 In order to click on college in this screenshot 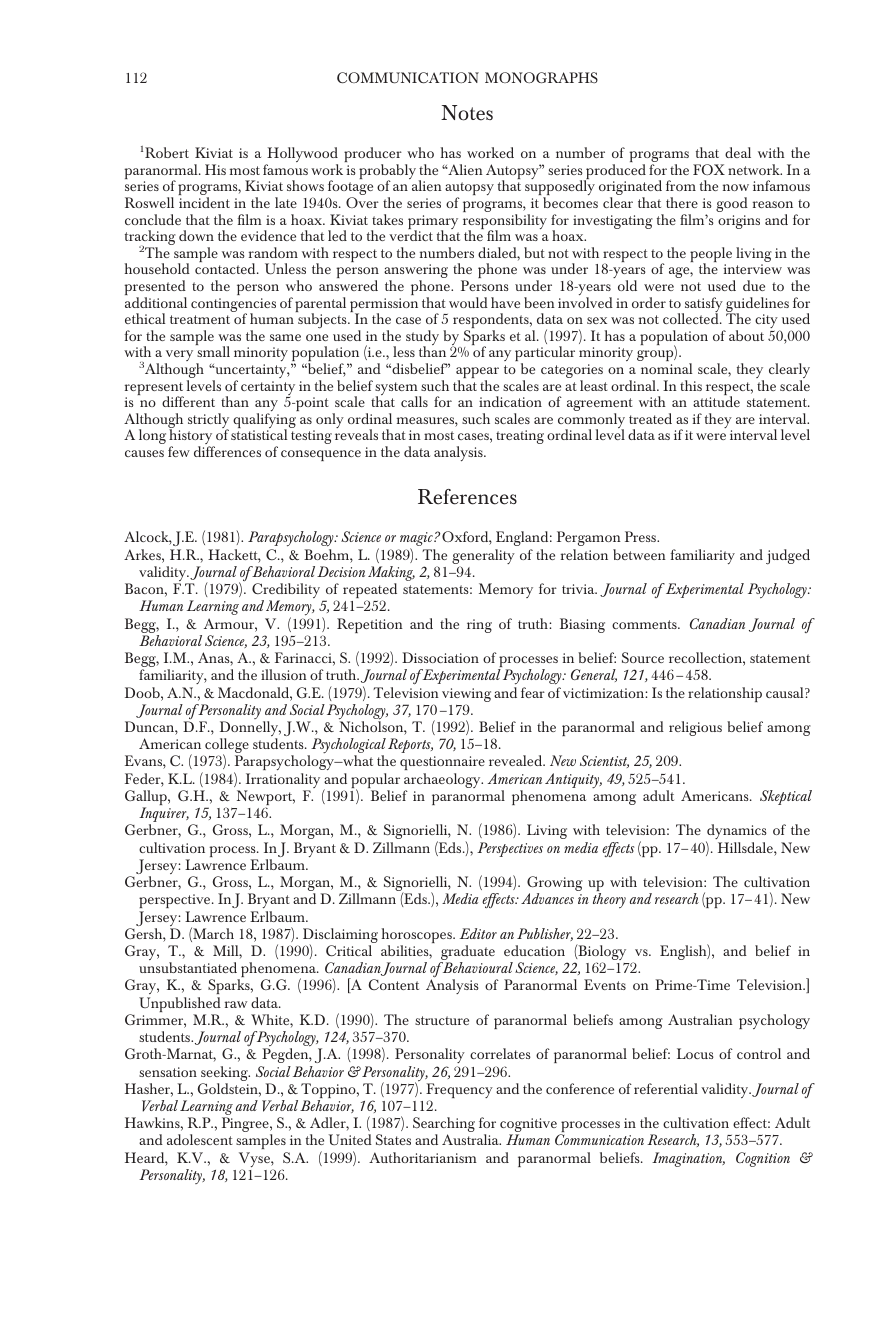, I will do `click(226, 747)`.
